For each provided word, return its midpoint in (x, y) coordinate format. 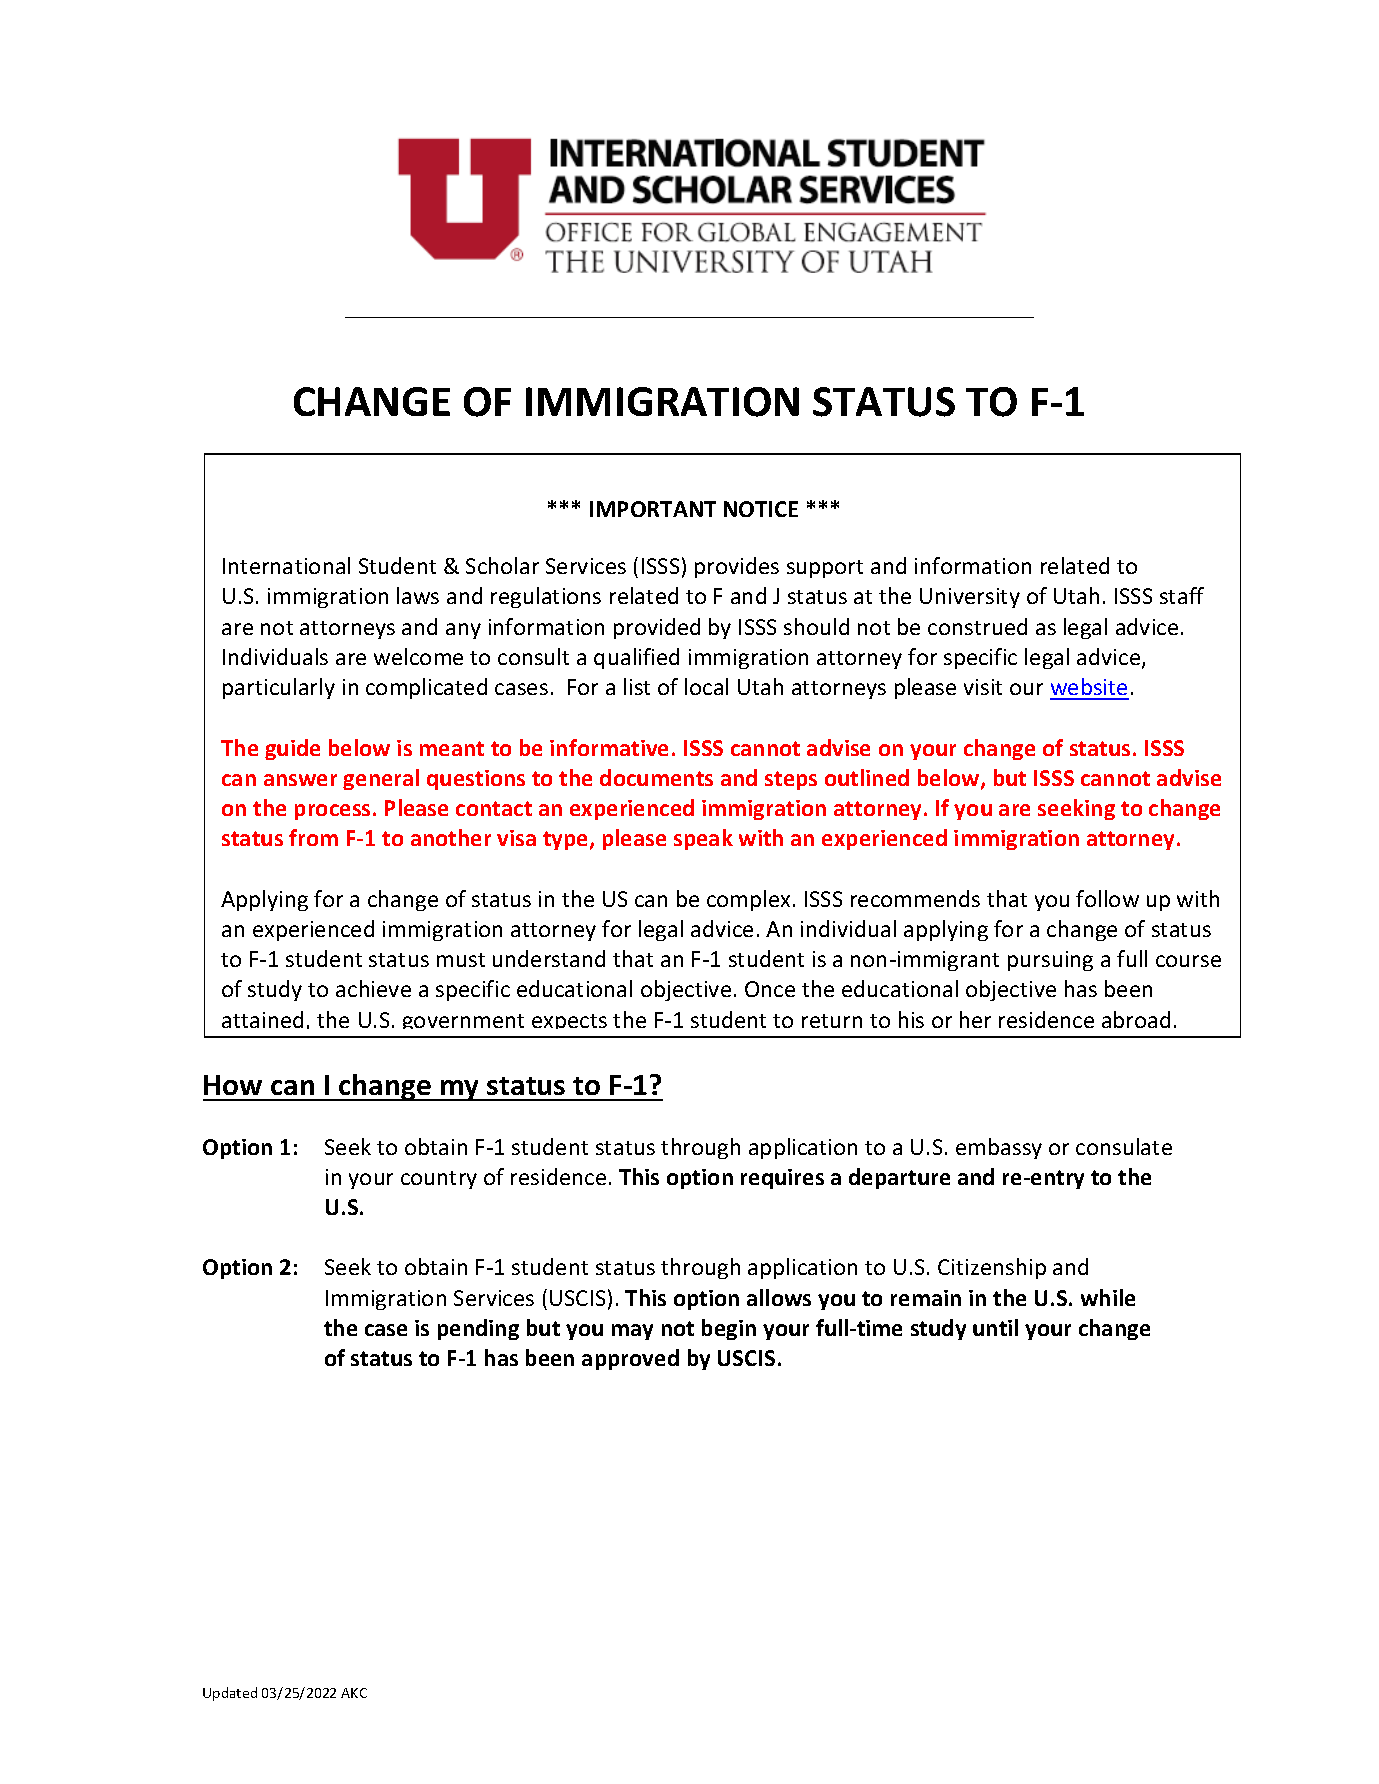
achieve (373, 988)
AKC (354, 1693)
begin (729, 1329)
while (1108, 1297)
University (970, 598)
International (286, 565)
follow (1107, 898)
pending (478, 1329)
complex (748, 900)
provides (737, 567)
